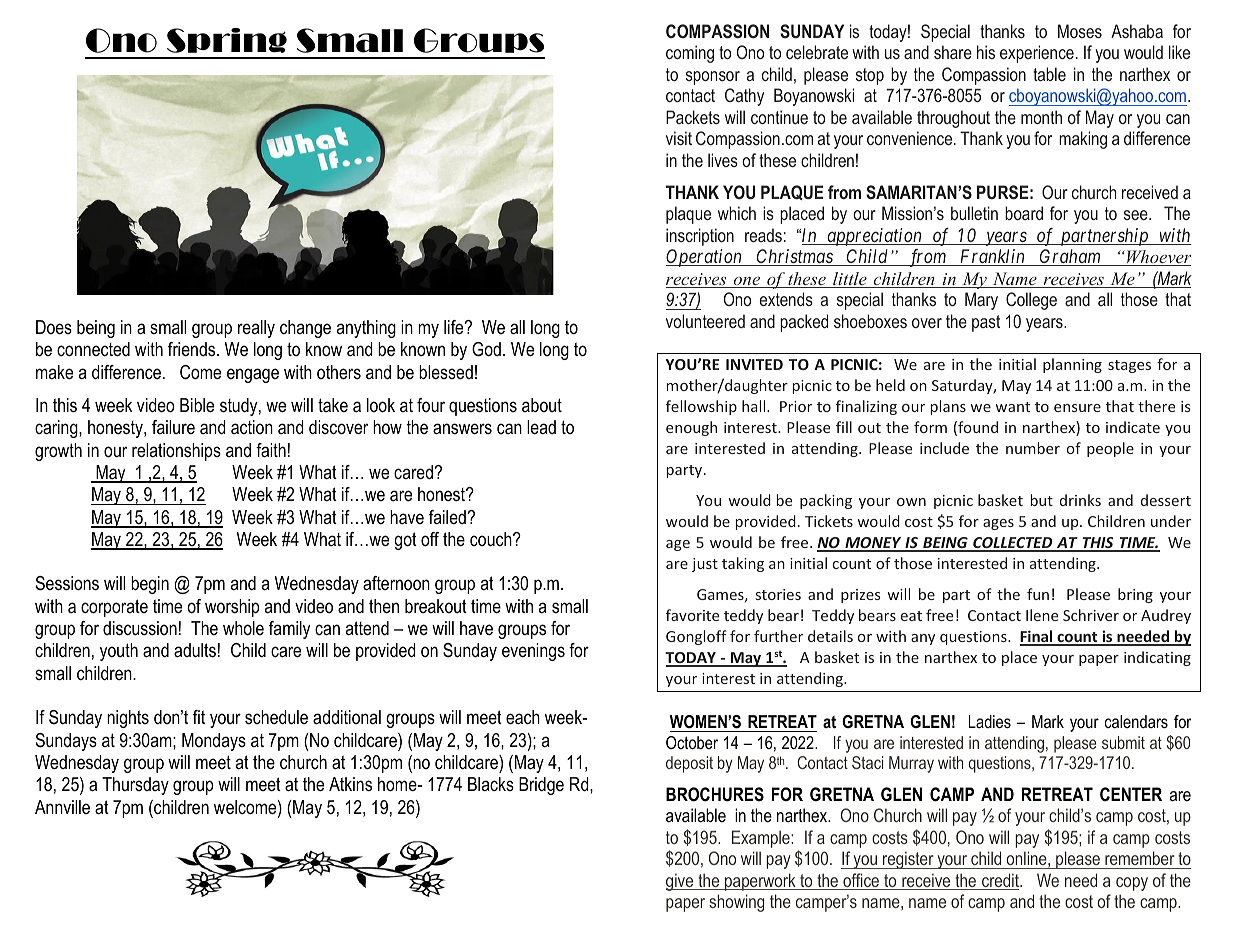 This page has height=952, width=1233. Describe the element at coordinates (690, 54) in the page. I see `coming` at that location.
